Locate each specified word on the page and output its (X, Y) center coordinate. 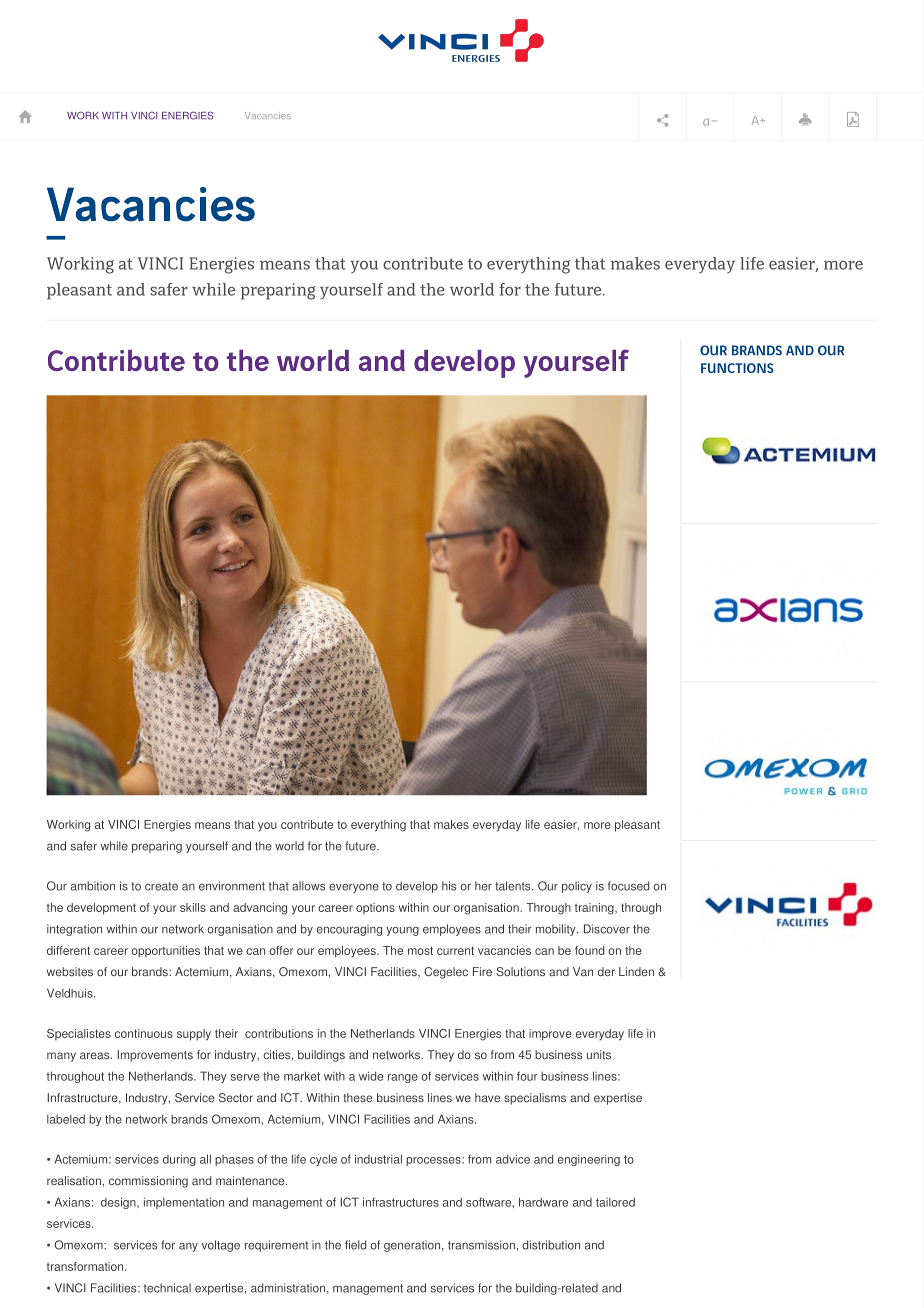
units (599, 1054)
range (403, 1078)
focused (628, 886)
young (402, 931)
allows (308, 886)
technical (167, 1288)
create (161, 886)
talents (514, 886)
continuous (144, 1033)
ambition (93, 886)
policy (577, 887)
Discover (607, 929)
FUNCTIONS (737, 368)
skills (193, 907)
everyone (354, 888)
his (449, 886)
